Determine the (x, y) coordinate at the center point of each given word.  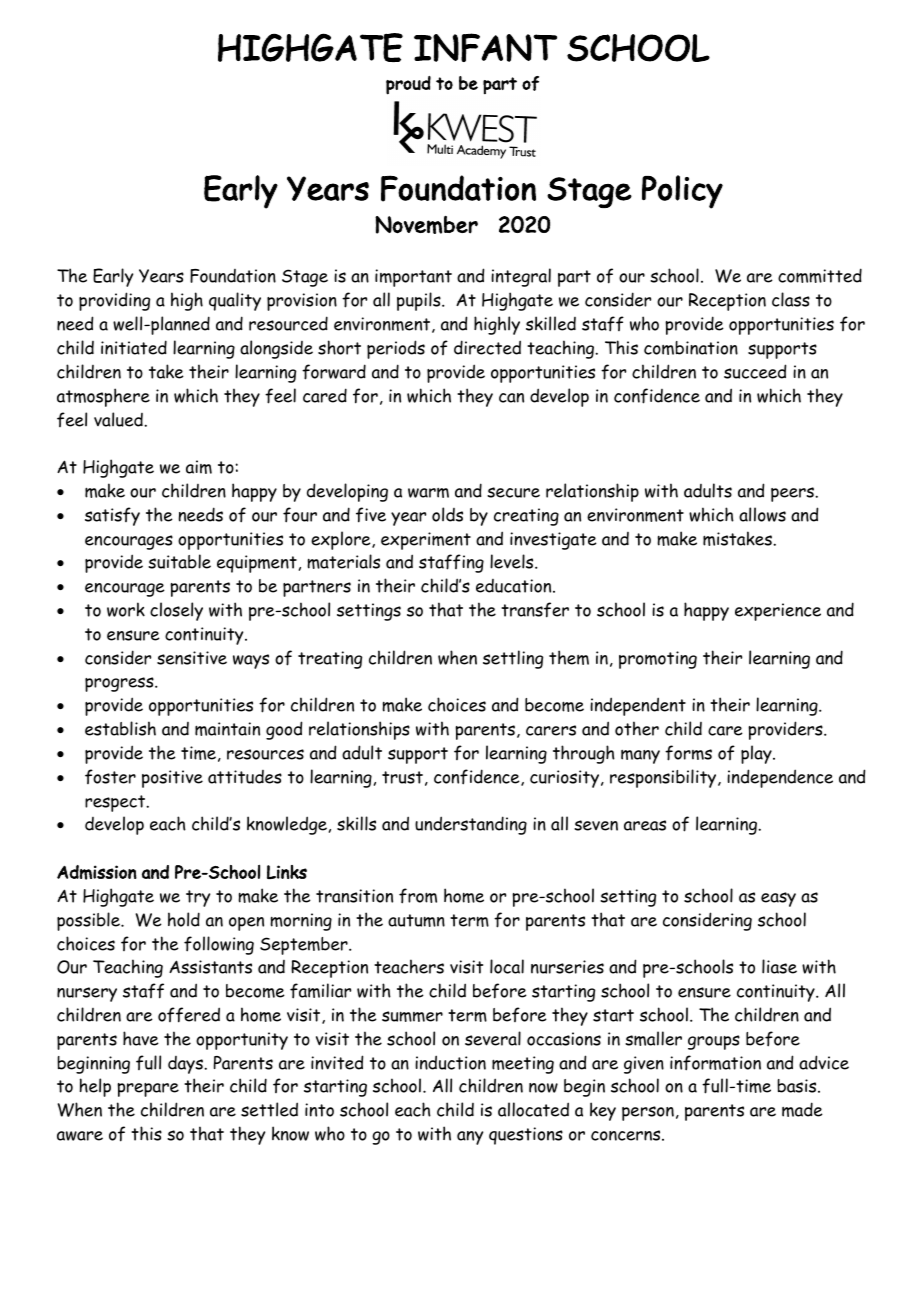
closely (176, 611)
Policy (682, 192)
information (715, 1063)
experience (778, 612)
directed (487, 347)
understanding (471, 825)
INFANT (485, 47)
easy (778, 899)
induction (450, 1062)
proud (408, 85)
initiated (134, 347)
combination (691, 348)
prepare (148, 1090)
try (198, 898)
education (515, 586)
